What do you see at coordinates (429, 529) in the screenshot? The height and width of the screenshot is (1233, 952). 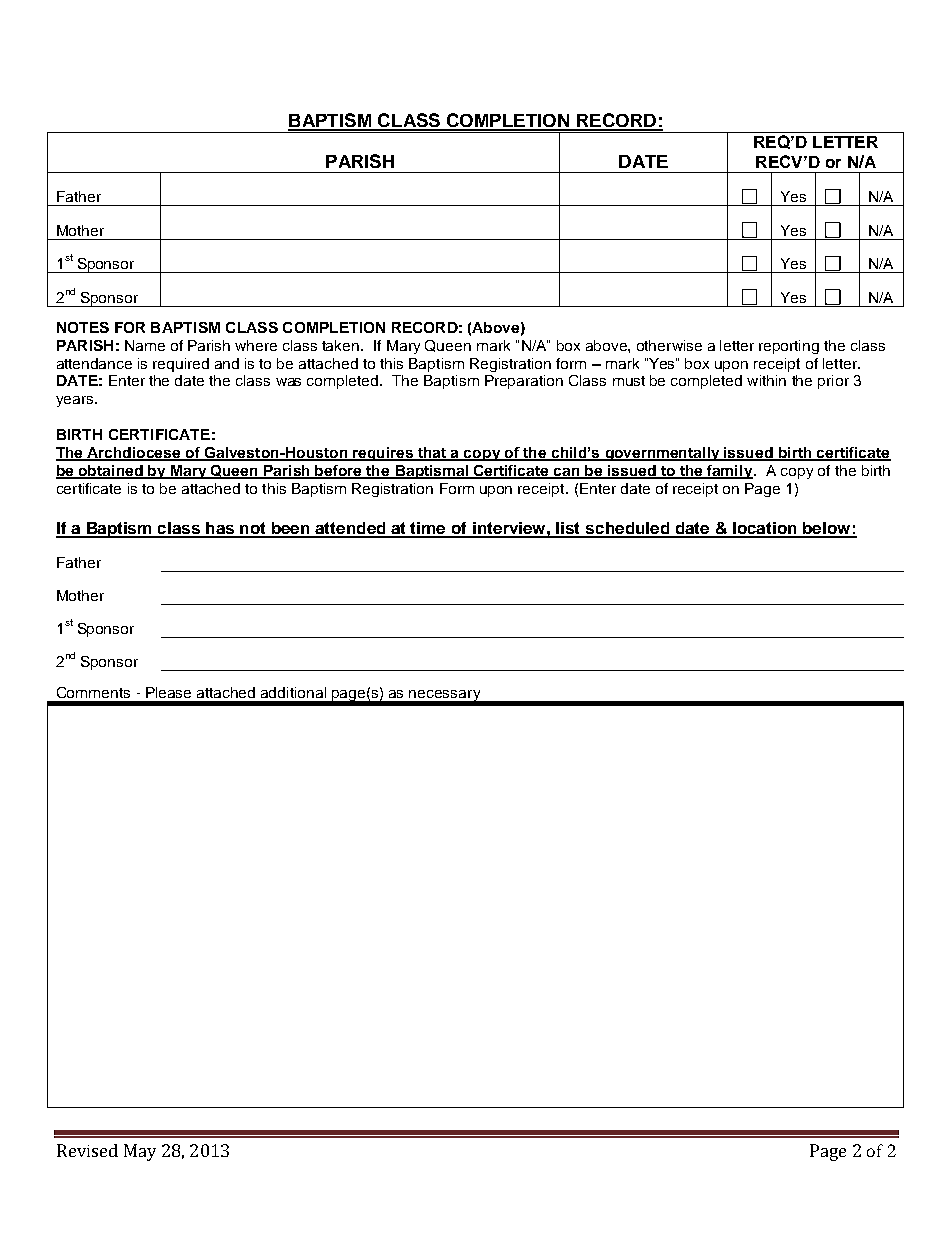 I see `time` at bounding box center [429, 529].
